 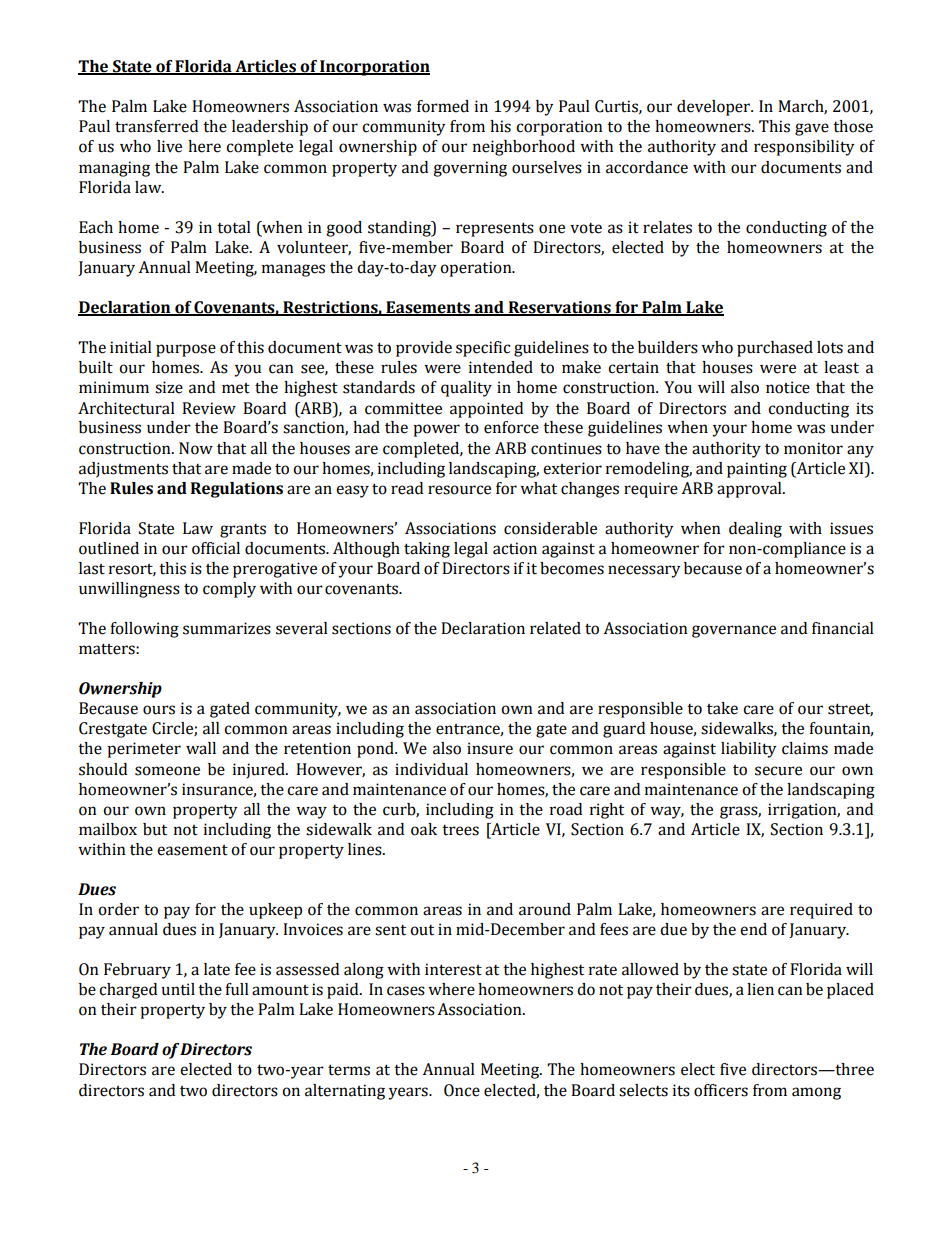 What do you see at coordinates (459, 490) in the screenshot?
I see `resource` at bounding box center [459, 490].
